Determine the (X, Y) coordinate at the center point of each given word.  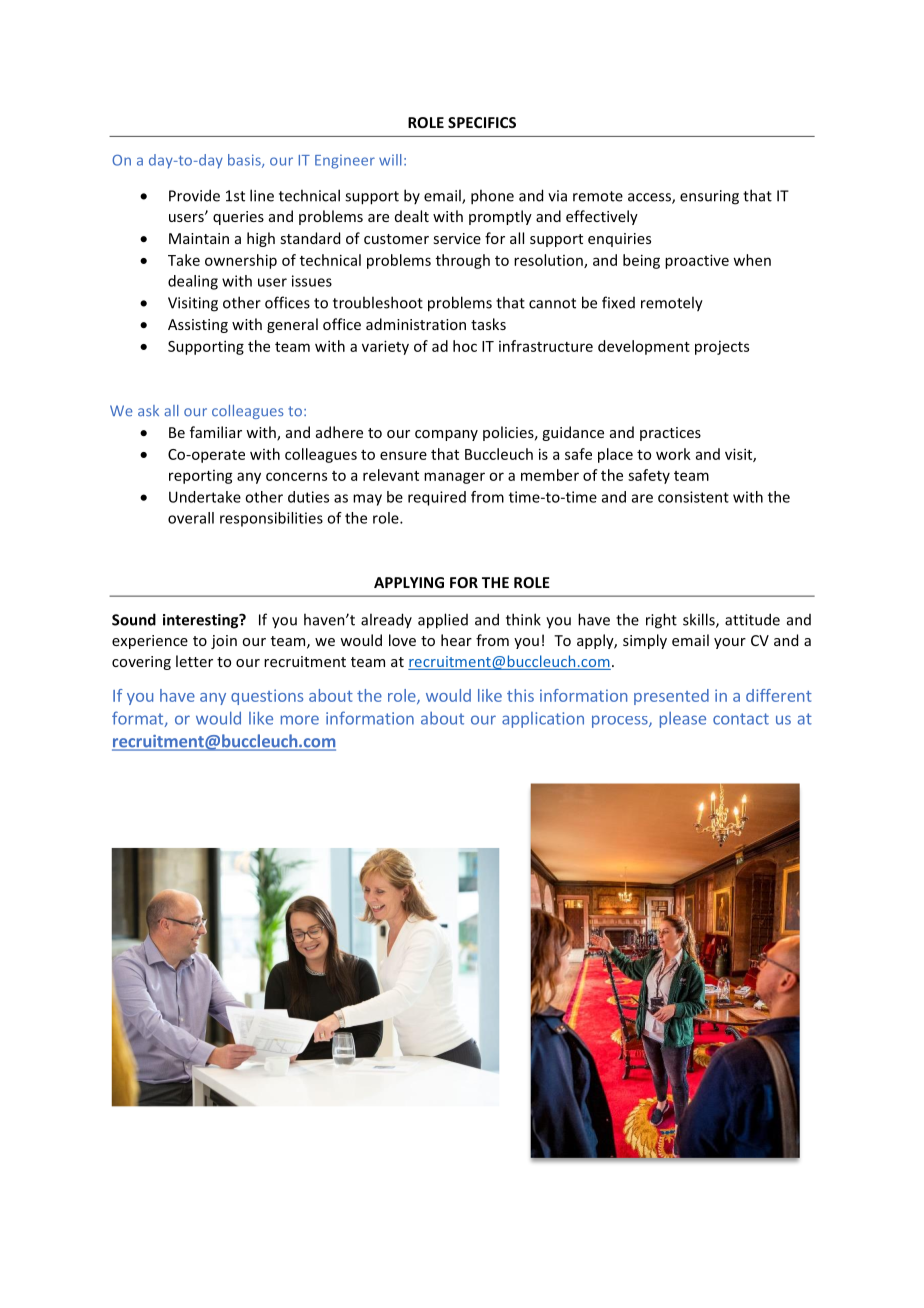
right (661, 621)
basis (245, 161)
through (463, 261)
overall (191, 518)
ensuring (709, 197)
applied (443, 621)
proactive (697, 261)
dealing (193, 282)
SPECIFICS (482, 122)
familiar (216, 432)
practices (670, 434)
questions (267, 697)
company (446, 435)
